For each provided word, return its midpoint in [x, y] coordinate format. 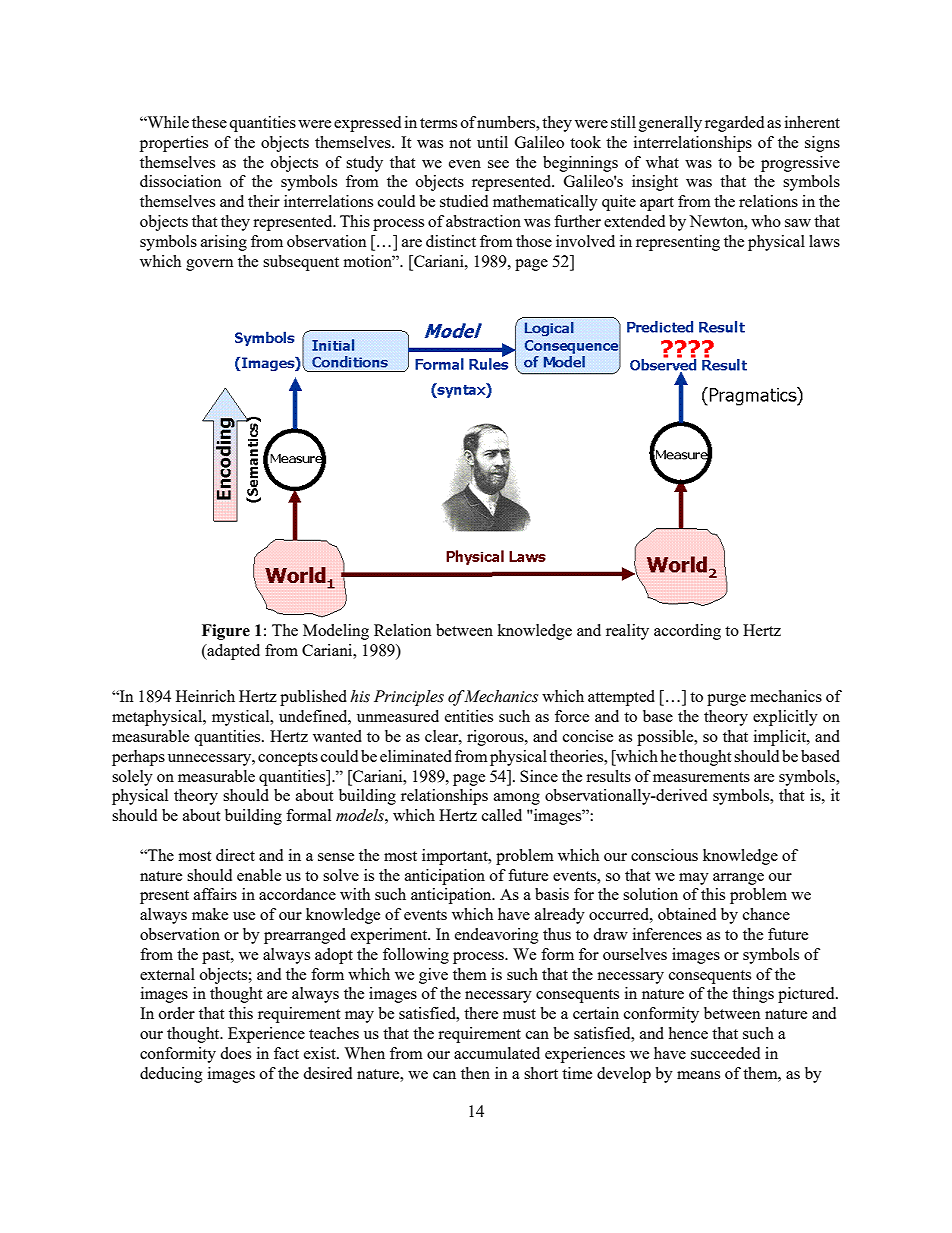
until [492, 142]
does [235, 1053]
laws [824, 241]
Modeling [336, 632]
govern [210, 265]
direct [235, 855]
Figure [226, 632]
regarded [734, 124]
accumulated [497, 1053]
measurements [701, 777]
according [687, 632]
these [209, 122]
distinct [451, 241]
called [502, 815]
